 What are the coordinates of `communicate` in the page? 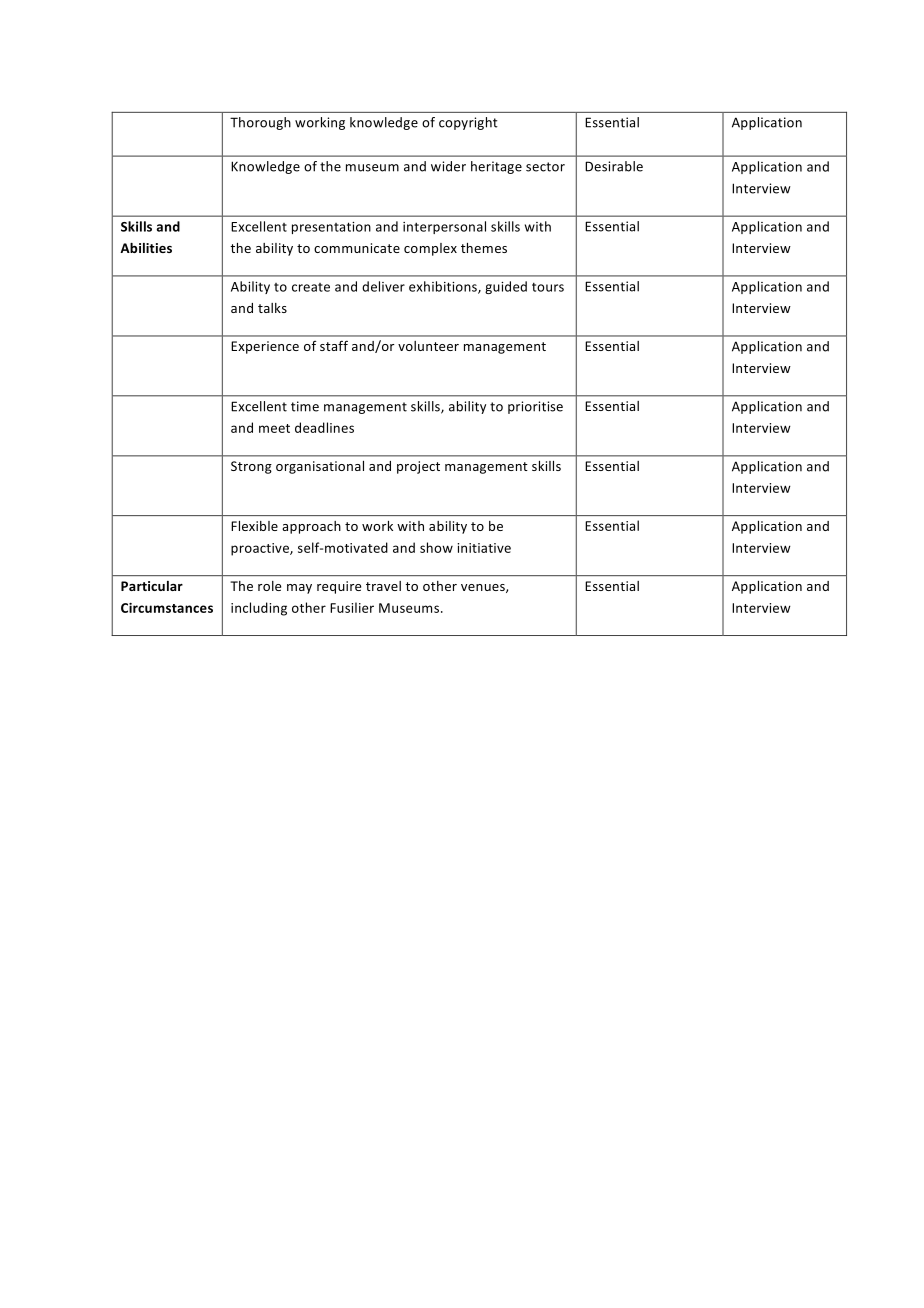 It's located at (357, 248).
